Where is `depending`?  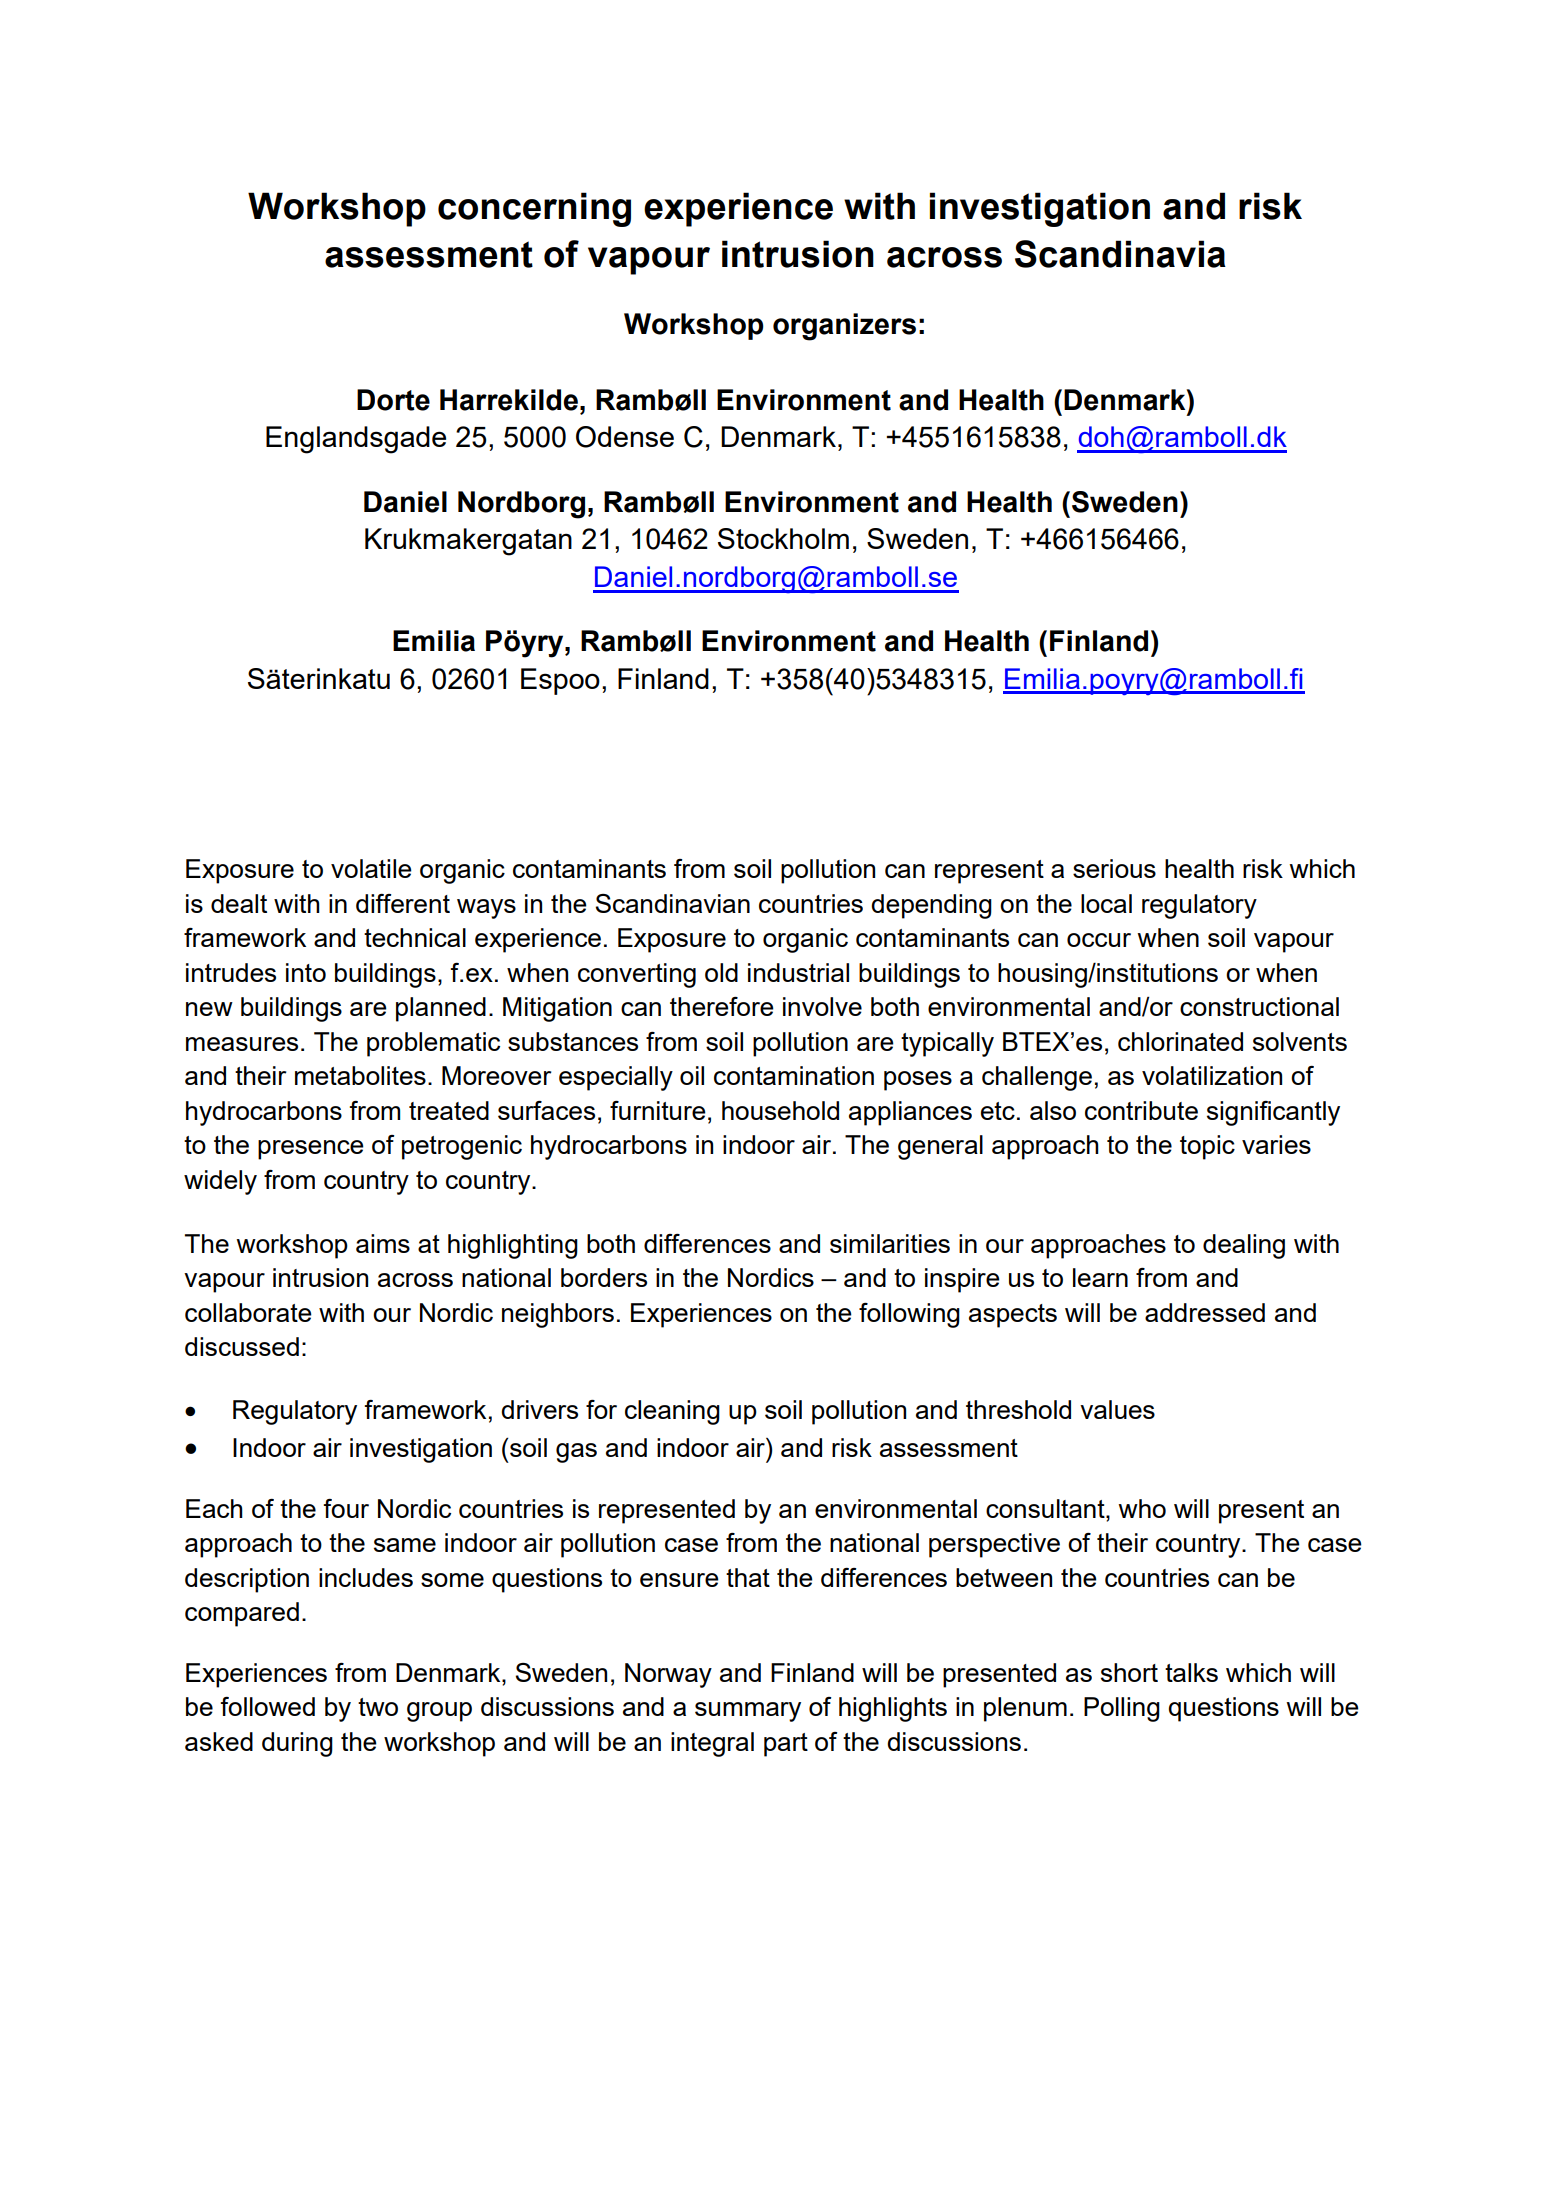
depending is located at coordinates (931, 906).
